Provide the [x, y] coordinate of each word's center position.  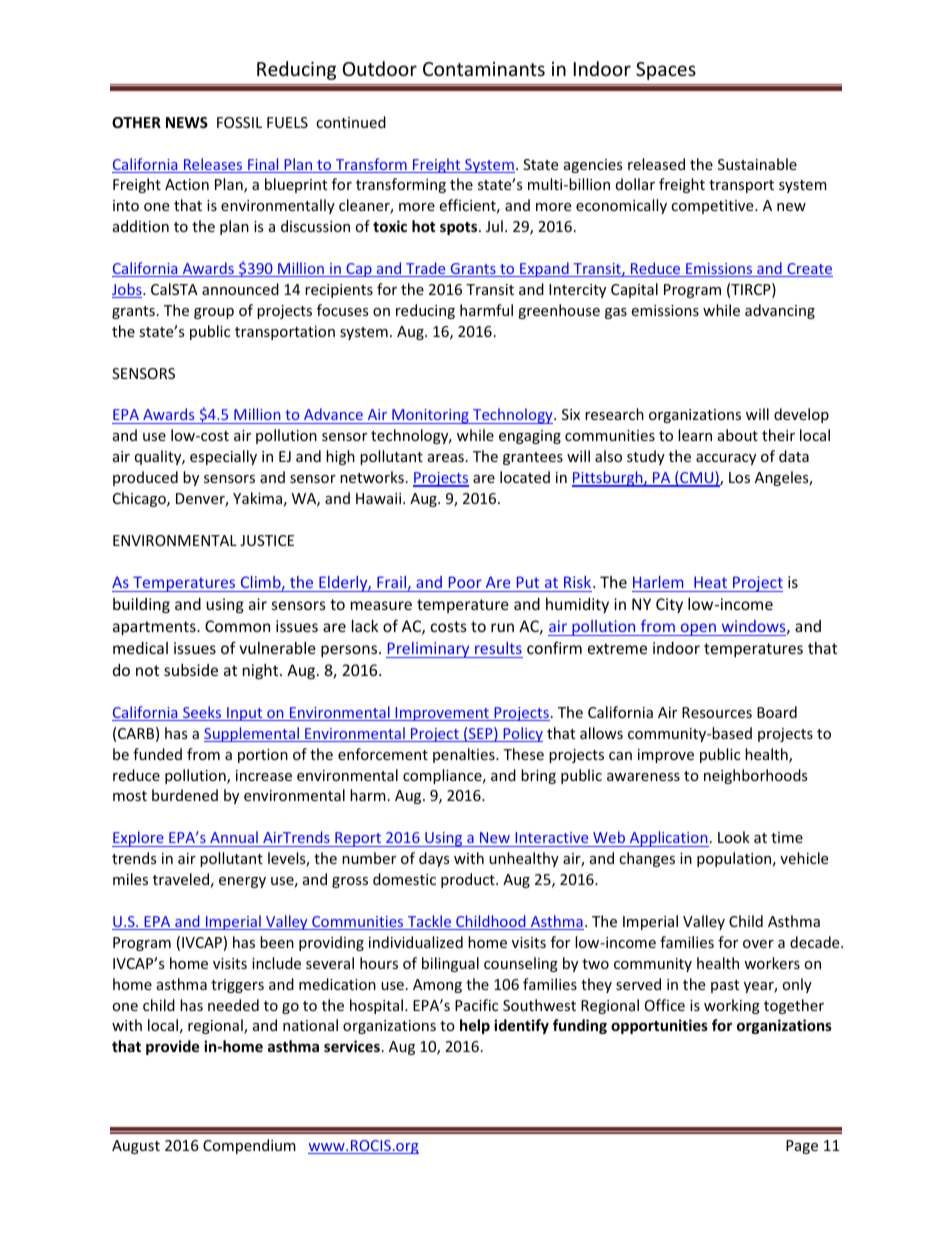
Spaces [666, 71]
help [475, 1026]
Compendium [249, 1146]
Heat [710, 584]
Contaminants [484, 69]
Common [237, 626]
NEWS [187, 122]
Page [802, 1147]
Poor [465, 584]
